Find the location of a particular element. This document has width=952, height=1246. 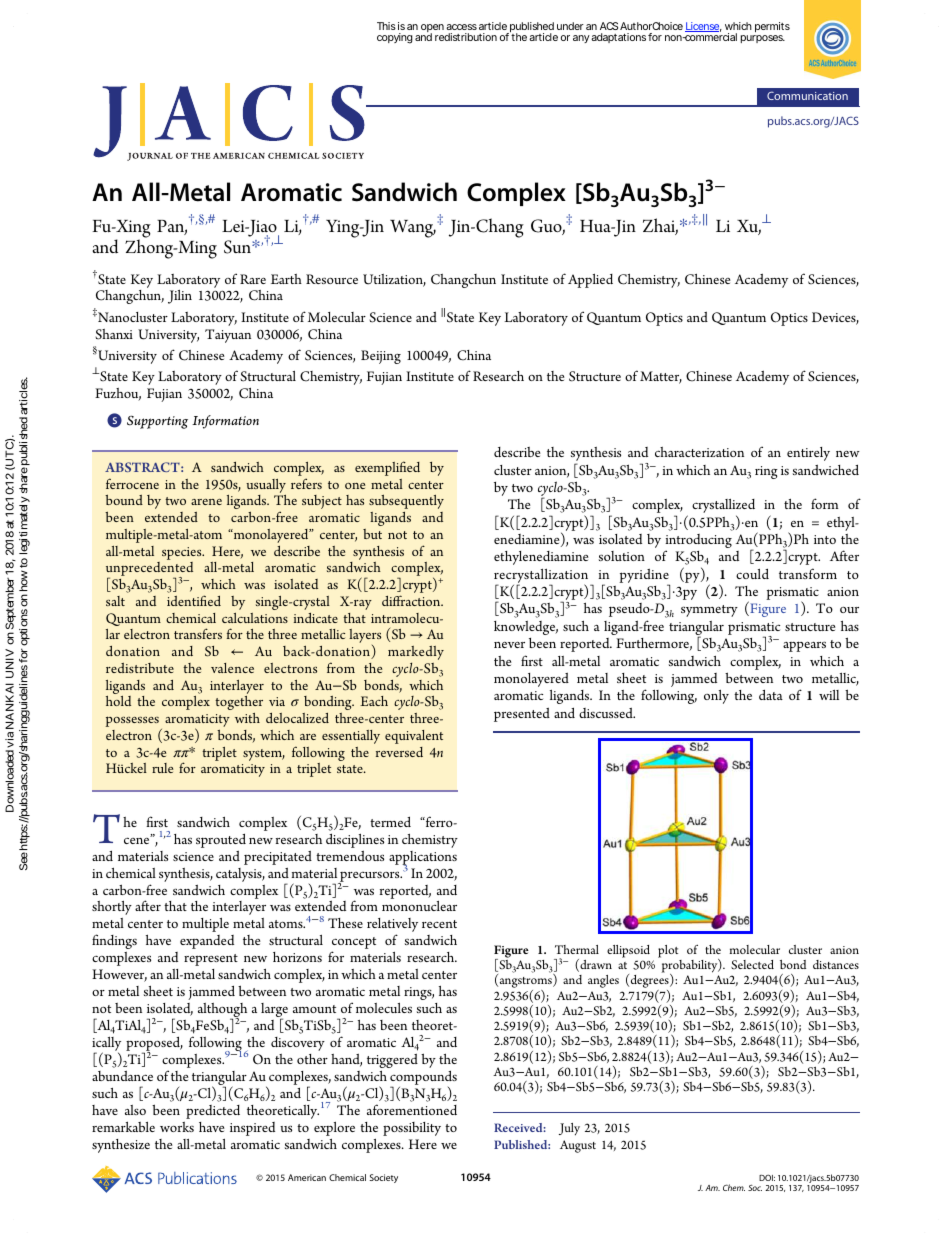

purposes is located at coordinates (763, 39).
